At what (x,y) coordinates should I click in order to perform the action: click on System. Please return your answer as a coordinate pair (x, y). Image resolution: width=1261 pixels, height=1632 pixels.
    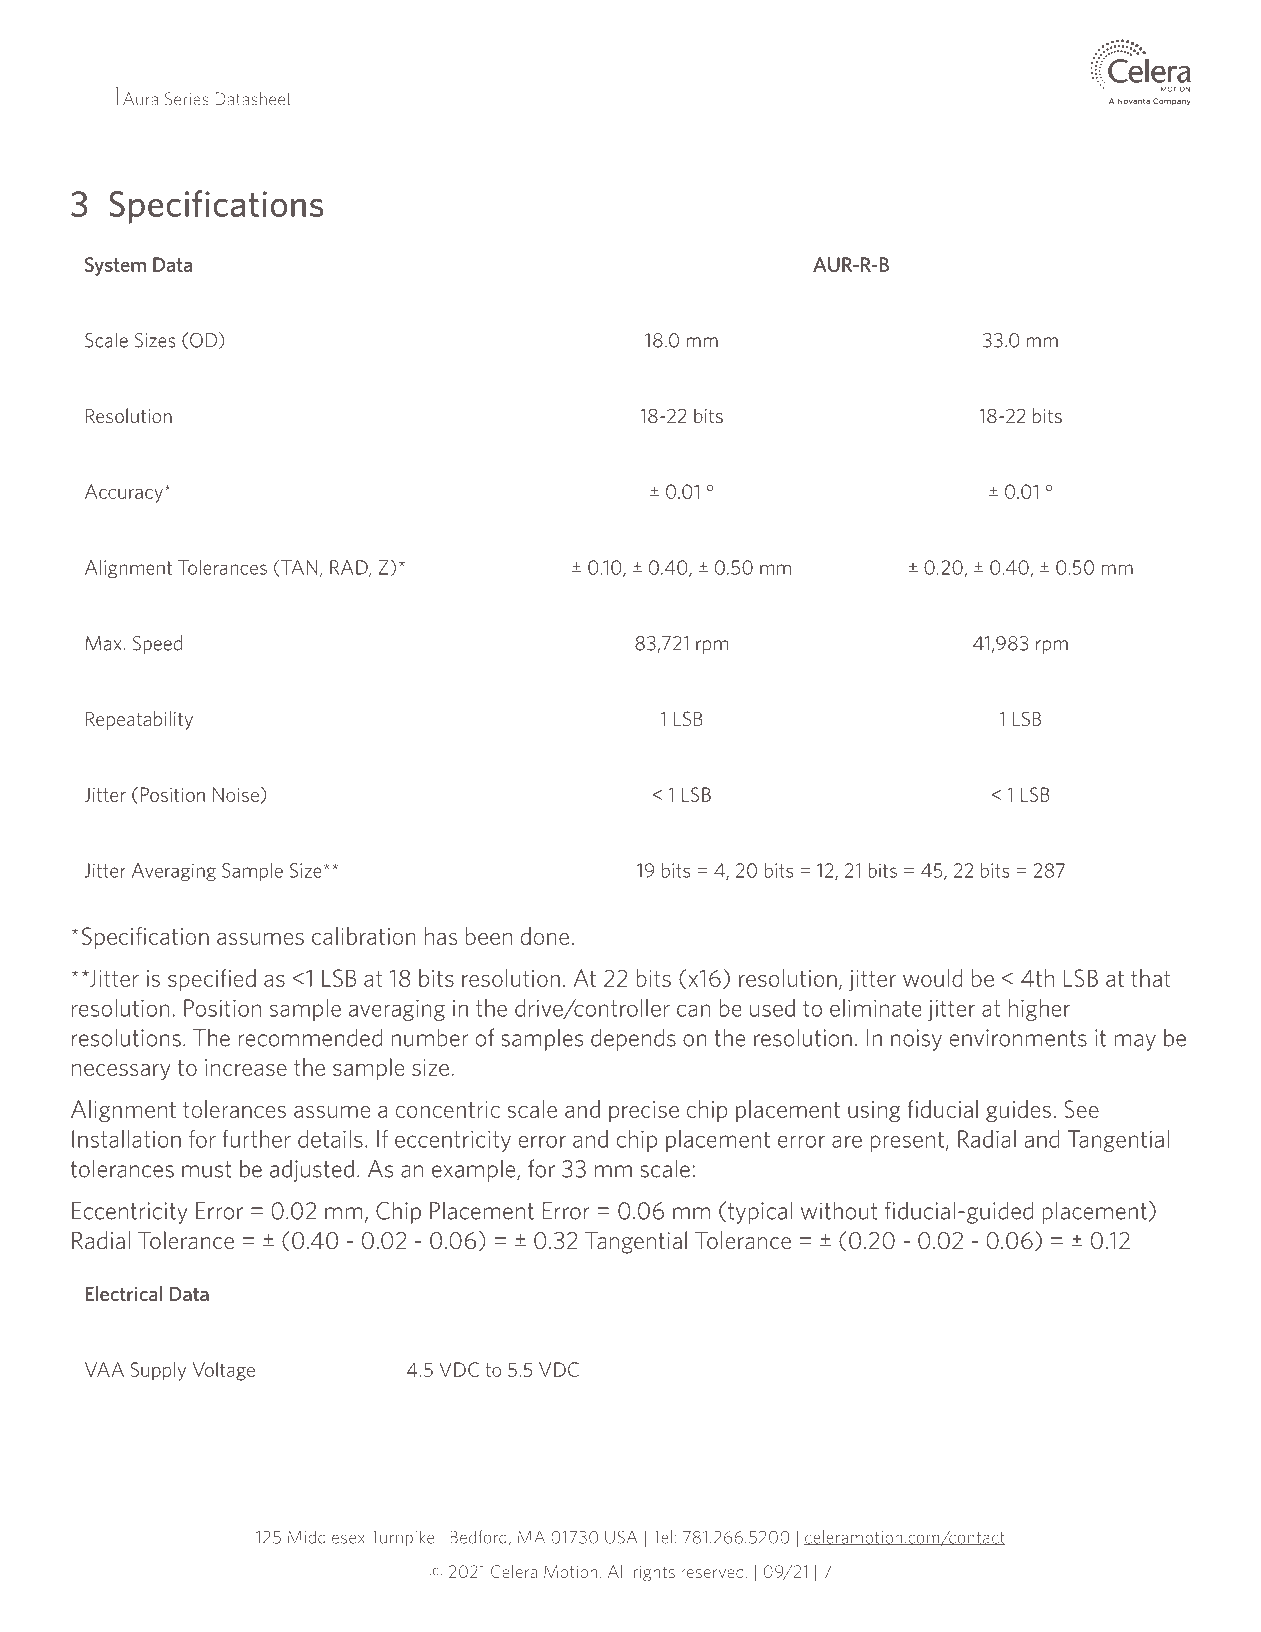
    Looking at the image, I should click on (115, 266).
